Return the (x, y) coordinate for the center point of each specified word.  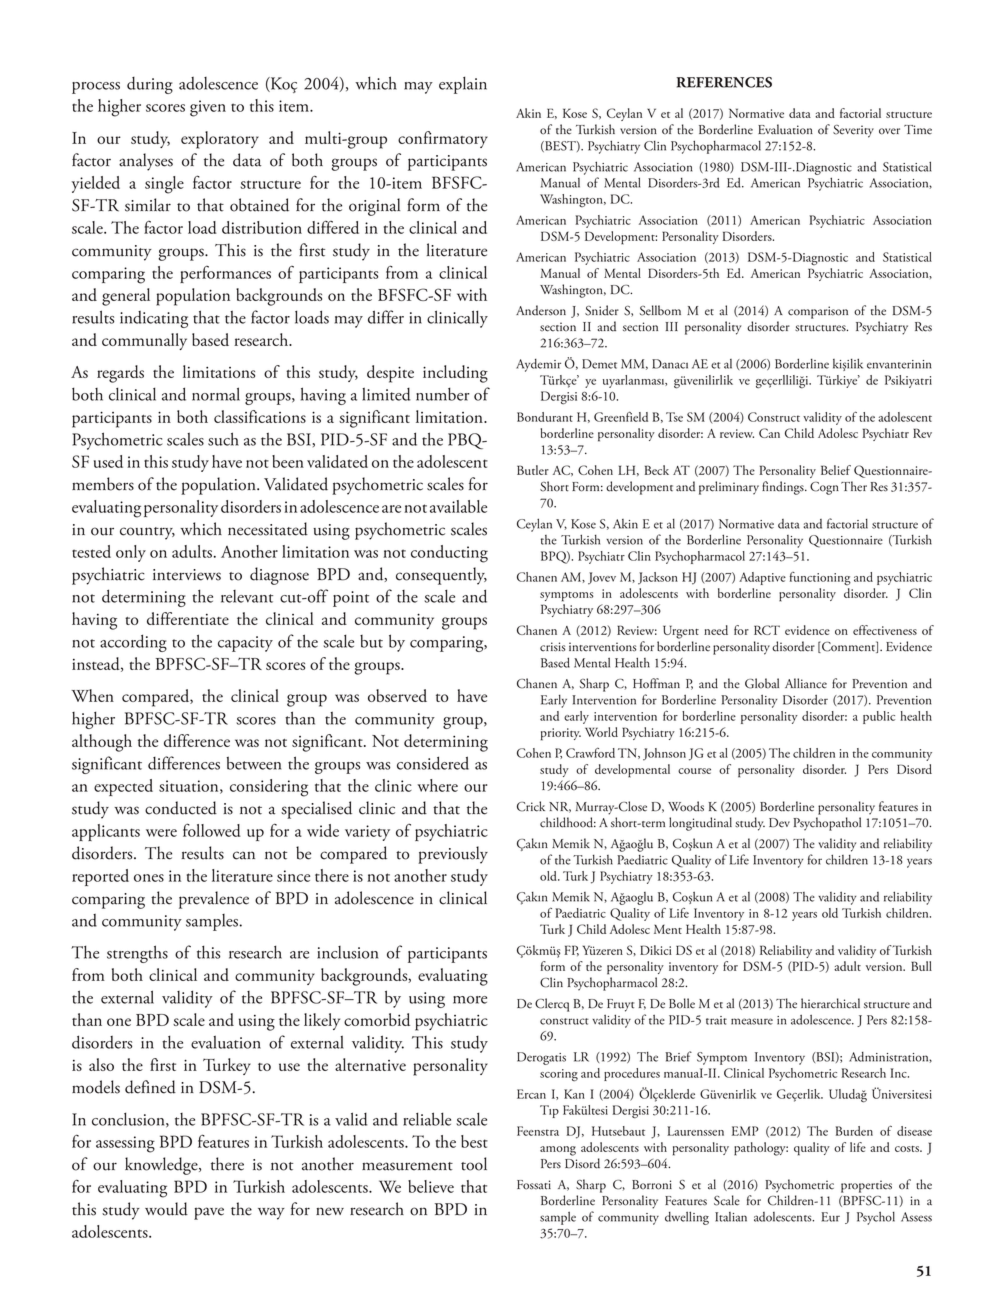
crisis (553, 647)
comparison (818, 312)
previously (453, 855)
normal (216, 394)
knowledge (162, 1166)
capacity (245, 644)
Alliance (806, 683)
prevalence (214, 900)
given (208, 108)
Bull (921, 966)
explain (463, 85)
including (455, 374)
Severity (853, 131)
